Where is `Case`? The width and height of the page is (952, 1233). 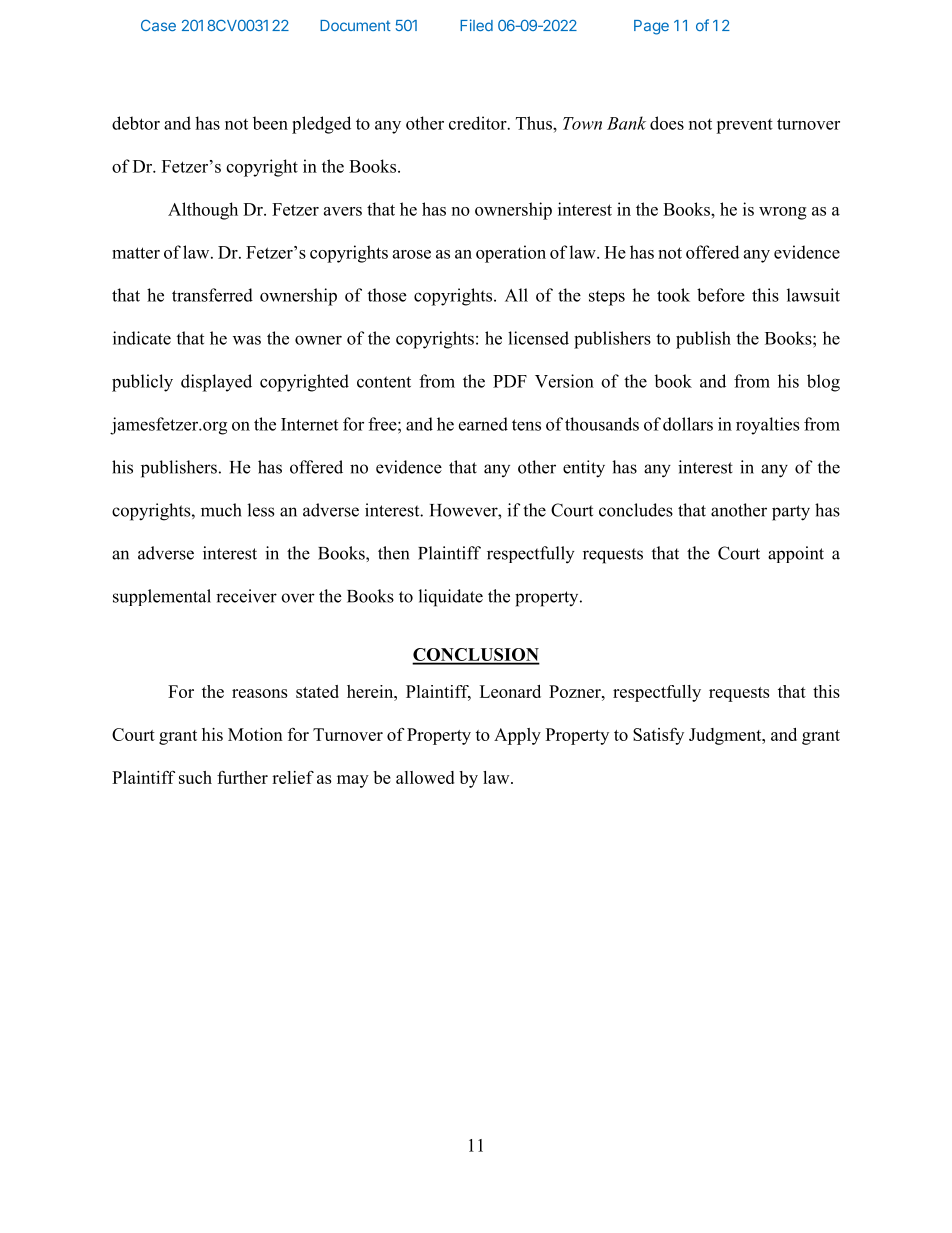
Case is located at coordinates (158, 25).
